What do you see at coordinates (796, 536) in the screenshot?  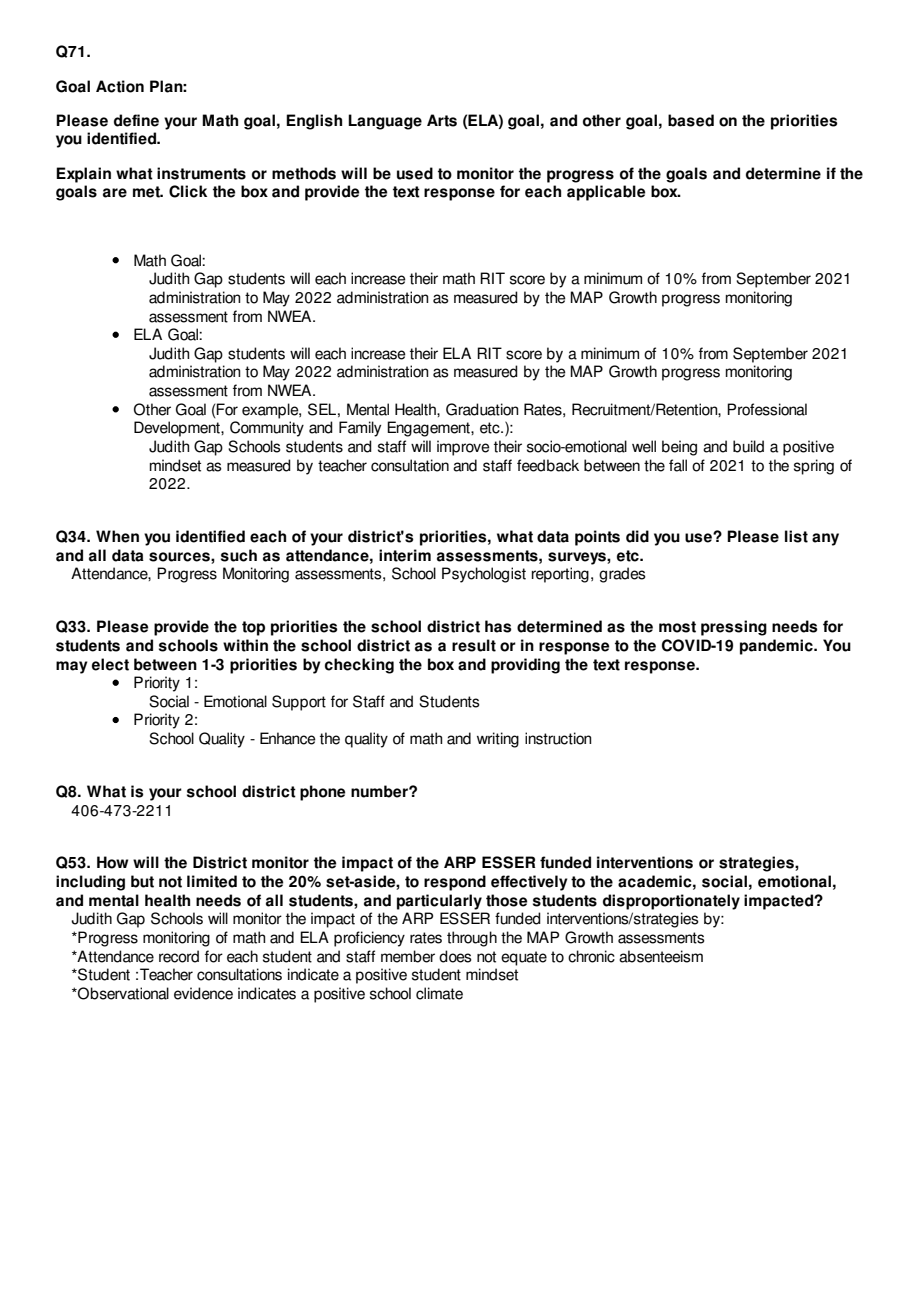 I see `list` at bounding box center [796, 536].
